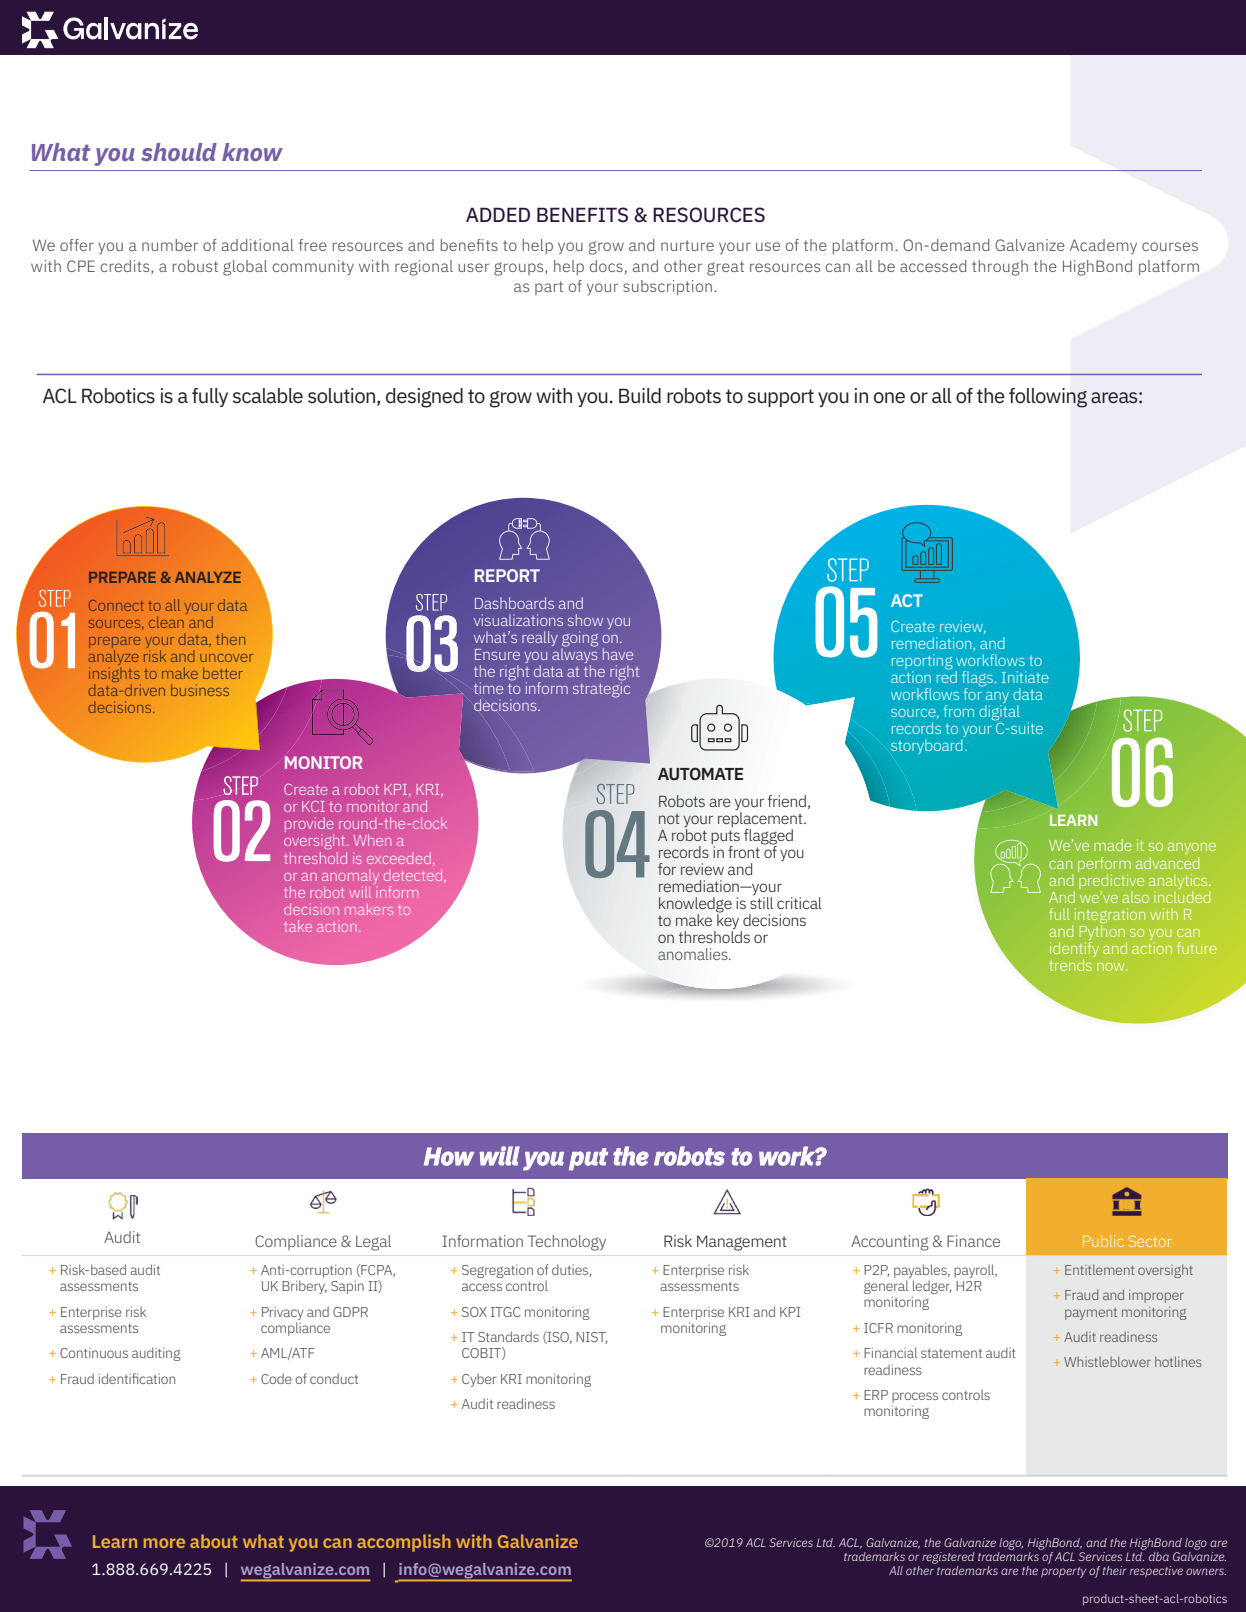 The width and height of the image is (1246, 1612). I want to click on Entitlement, so click(1099, 1269).
